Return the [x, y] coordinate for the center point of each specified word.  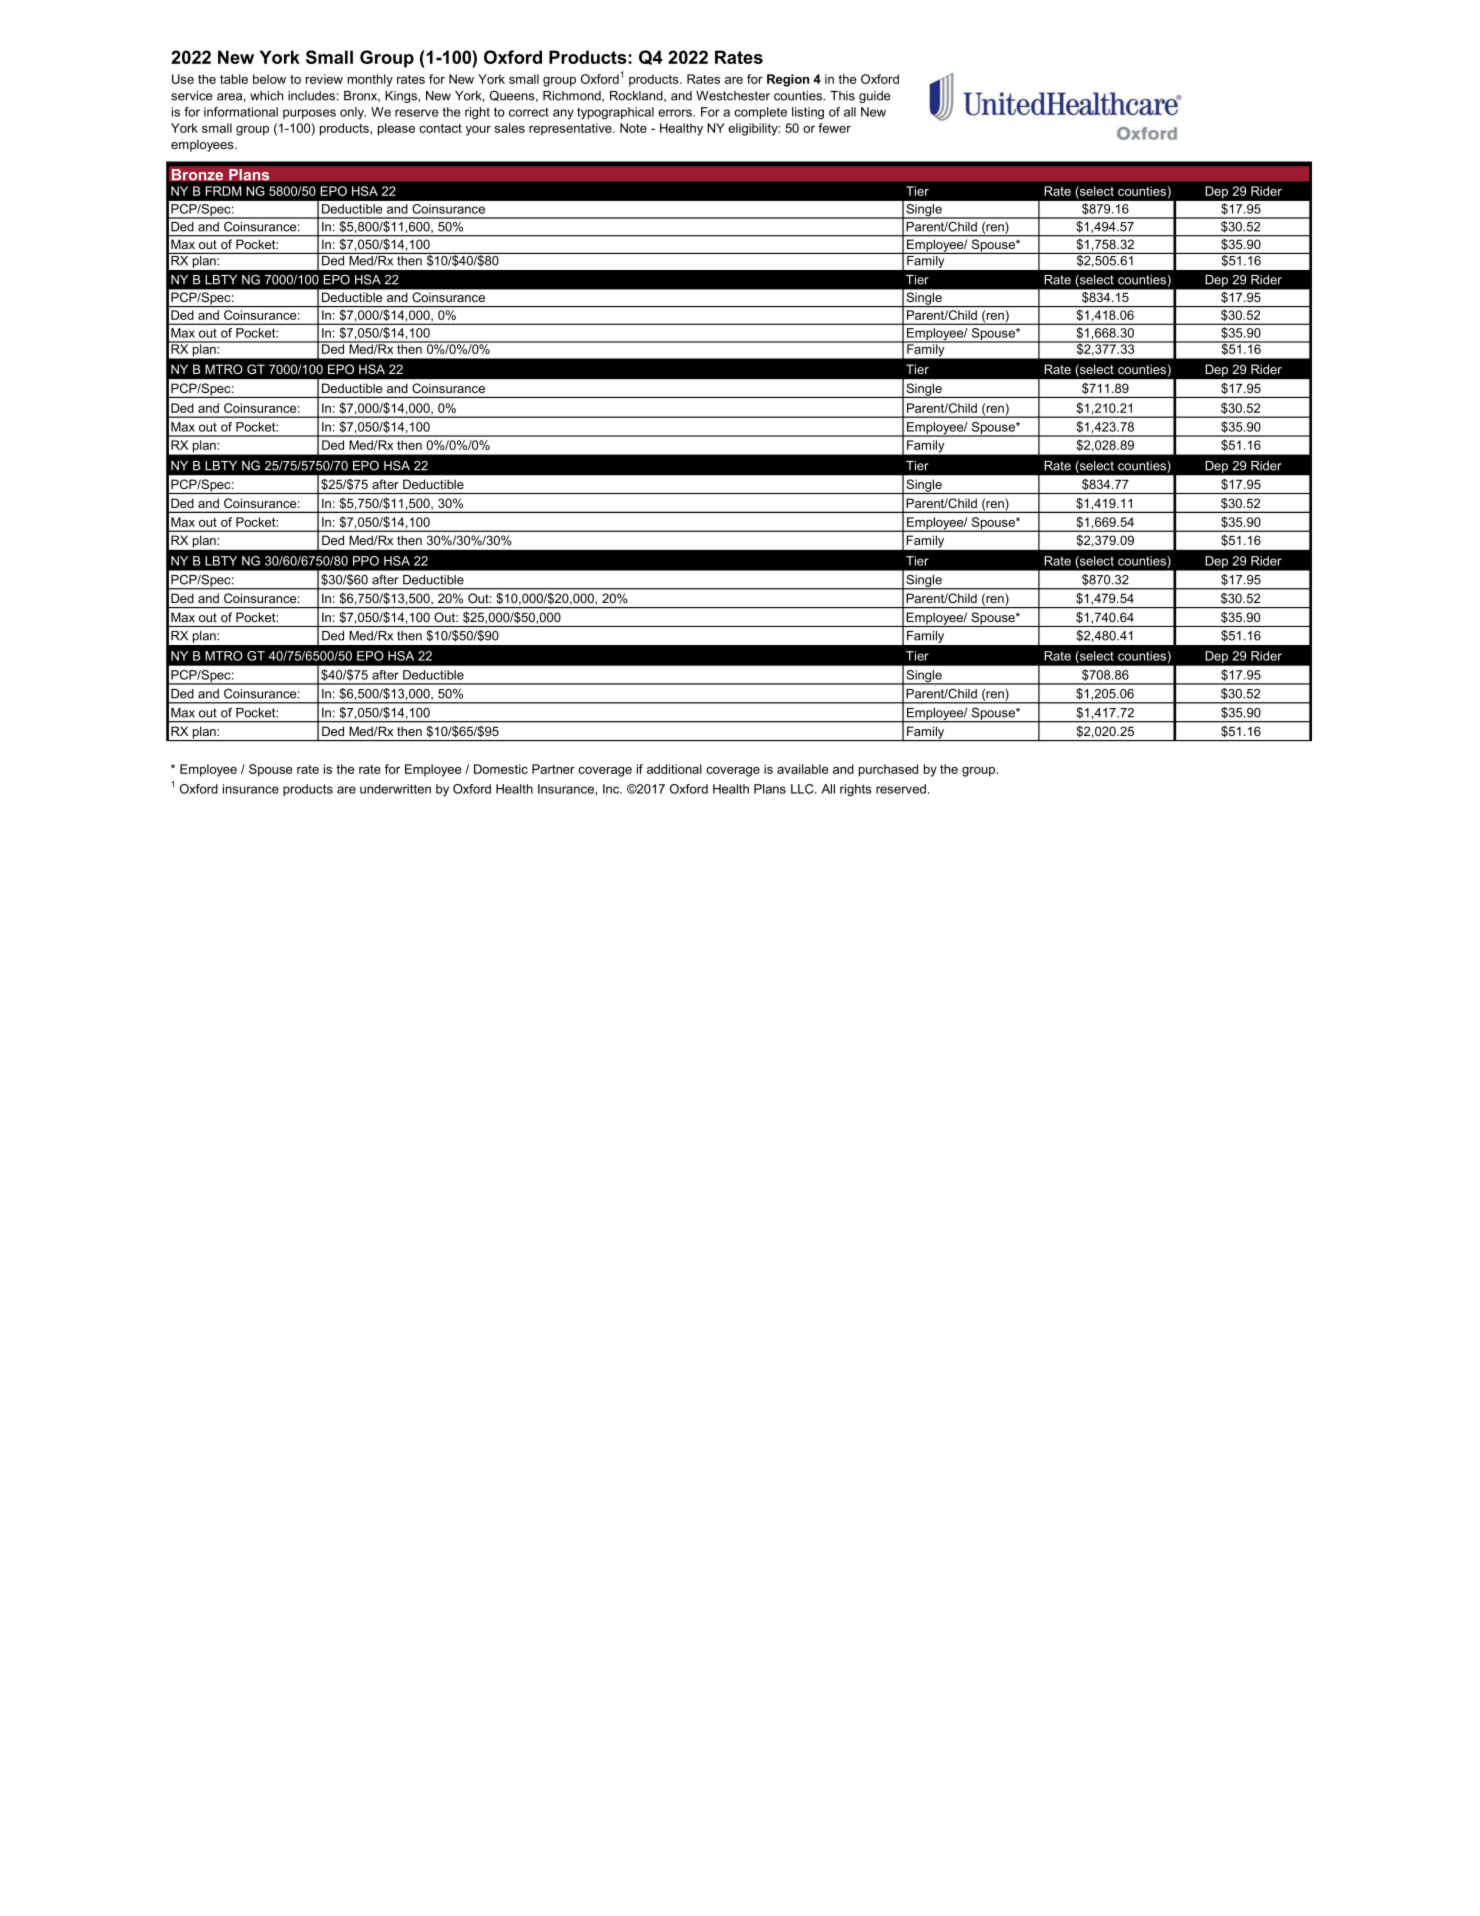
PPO [366, 561]
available [802, 769]
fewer [834, 128]
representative [571, 129]
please [396, 129]
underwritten [395, 789]
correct [529, 112]
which [266, 96]
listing [808, 113]
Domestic [501, 769]
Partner [553, 769]
